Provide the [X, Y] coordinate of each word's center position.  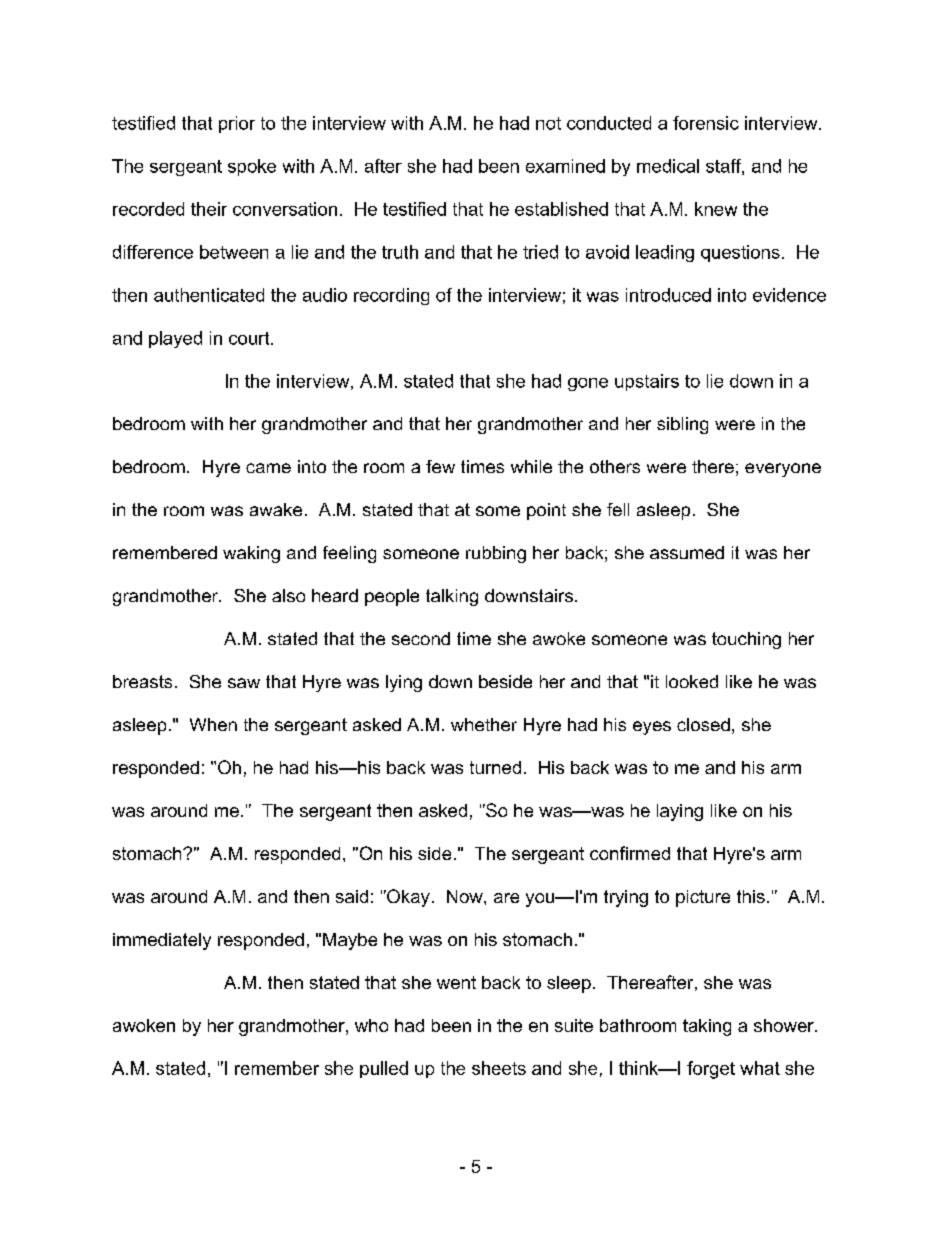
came [268, 468]
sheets [499, 1068]
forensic [706, 123]
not [548, 123]
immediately [162, 941]
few [440, 466]
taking [707, 1027]
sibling [682, 425]
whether [484, 724]
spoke [252, 167]
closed [703, 724]
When [213, 724]
